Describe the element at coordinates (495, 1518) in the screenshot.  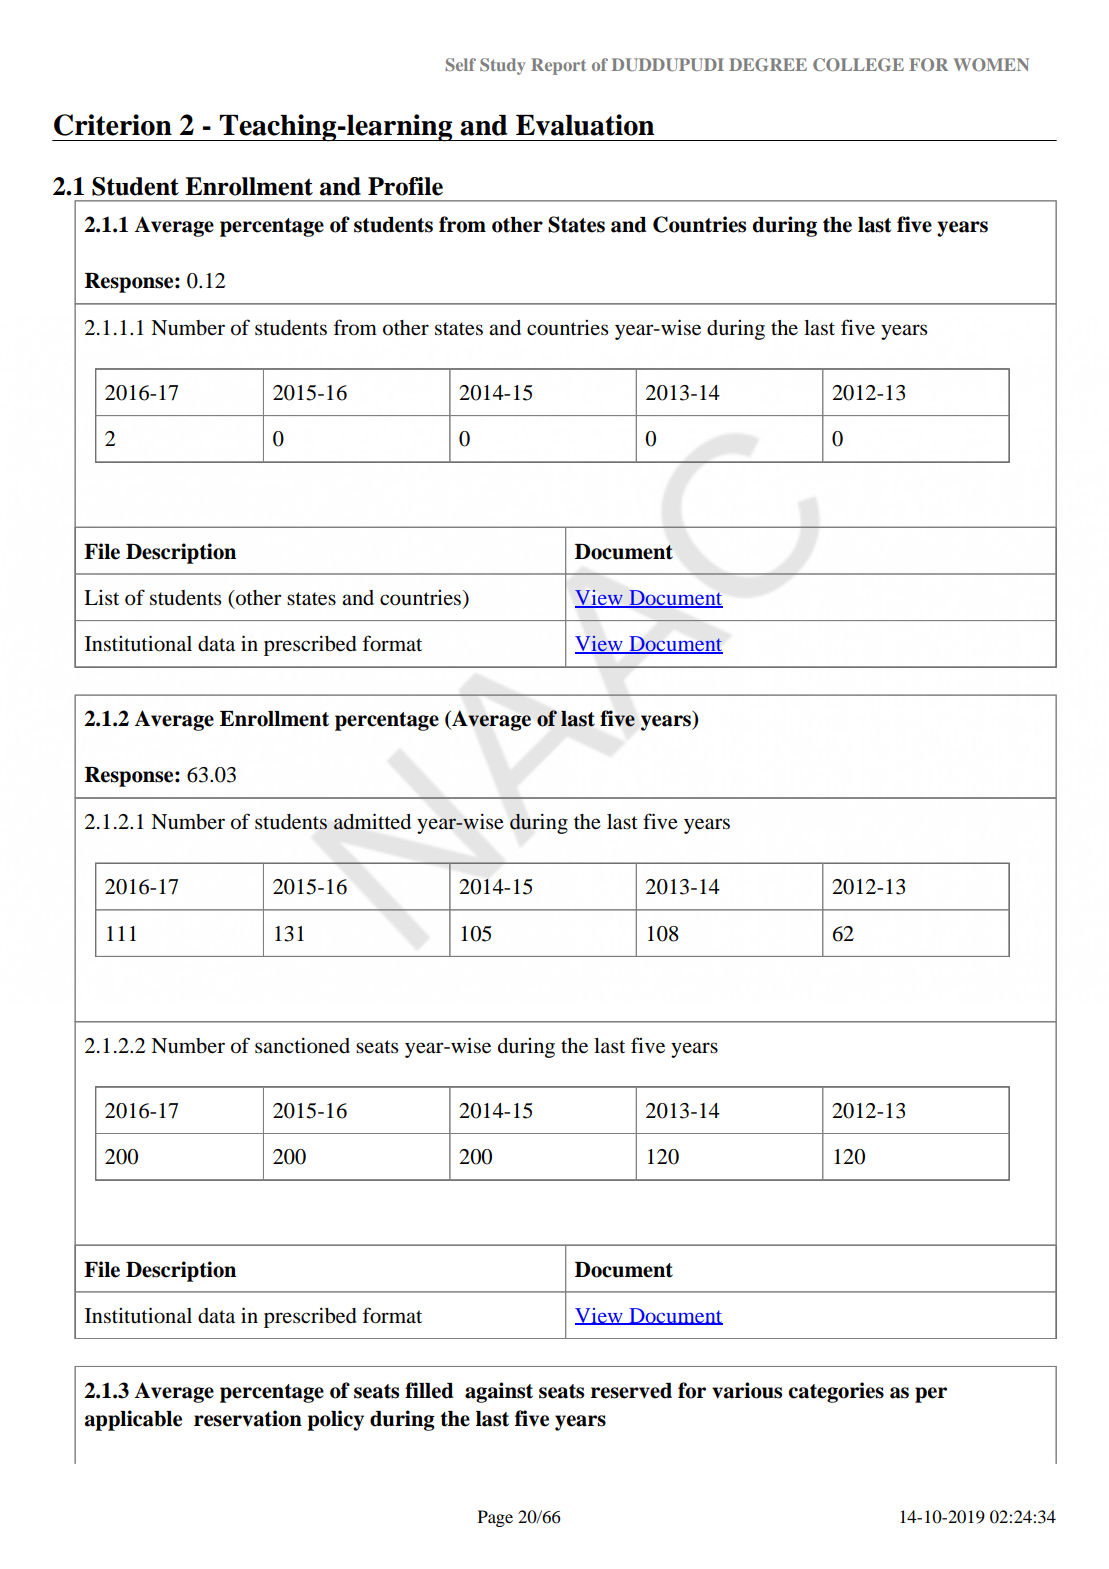
I see `Page` at that location.
